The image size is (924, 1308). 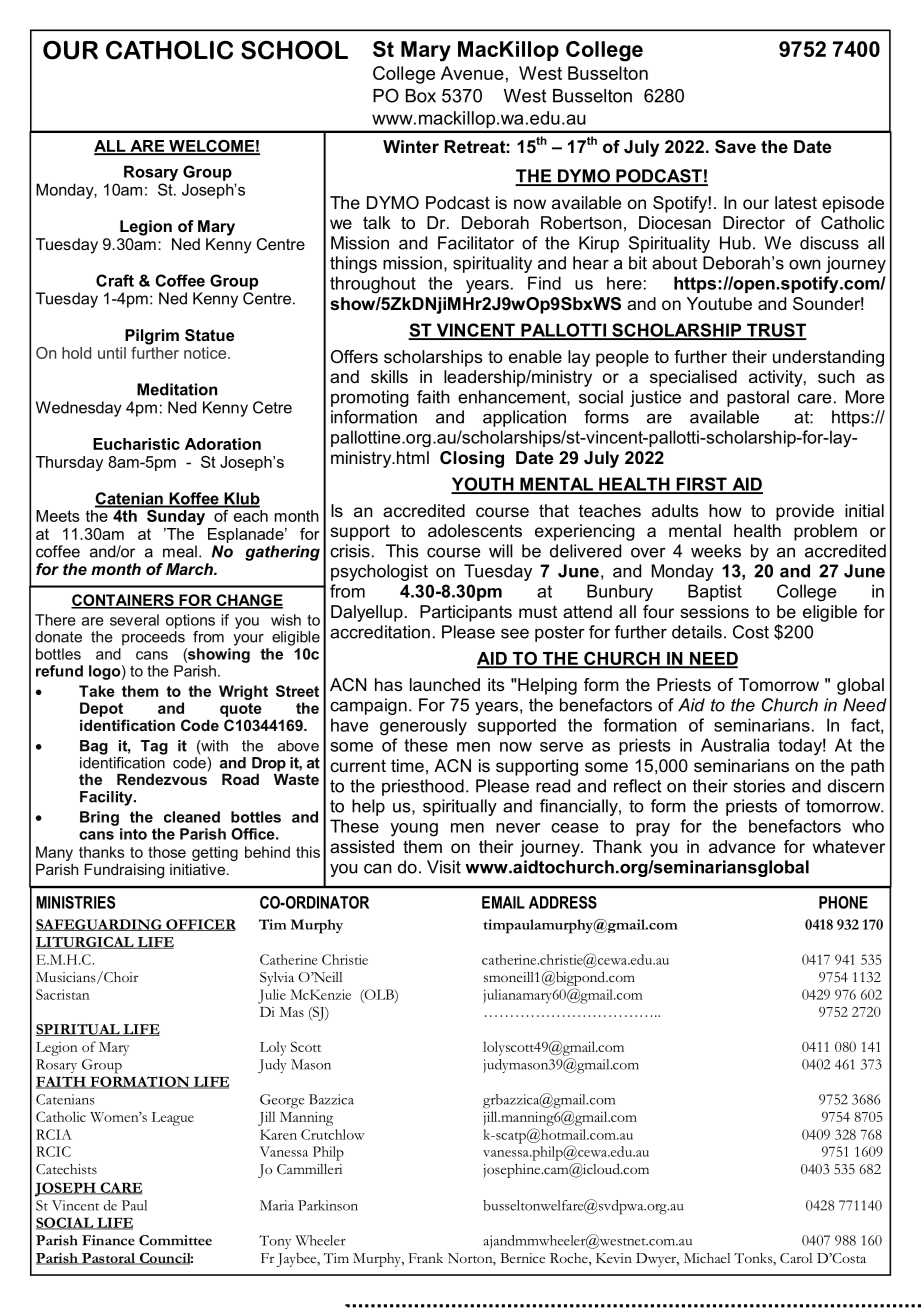 What do you see at coordinates (472, 73) in the image?
I see `Avenue` at bounding box center [472, 73].
